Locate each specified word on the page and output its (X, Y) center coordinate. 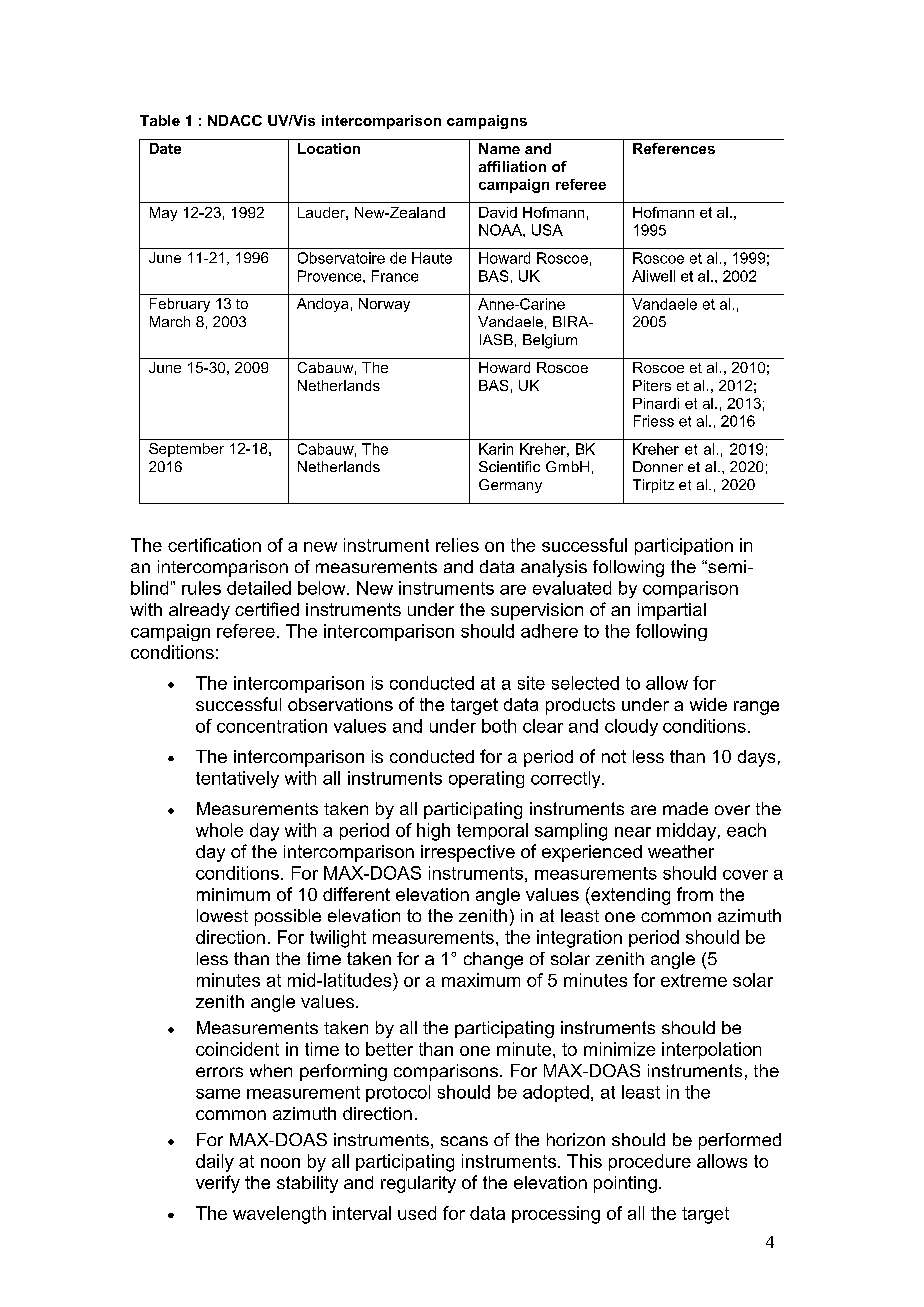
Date (165, 148)
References (674, 148)
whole (219, 830)
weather (681, 851)
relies (457, 545)
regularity (418, 1184)
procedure (650, 1162)
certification (214, 545)
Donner (658, 466)
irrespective (468, 853)
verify (218, 1184)
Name (499, 148)
